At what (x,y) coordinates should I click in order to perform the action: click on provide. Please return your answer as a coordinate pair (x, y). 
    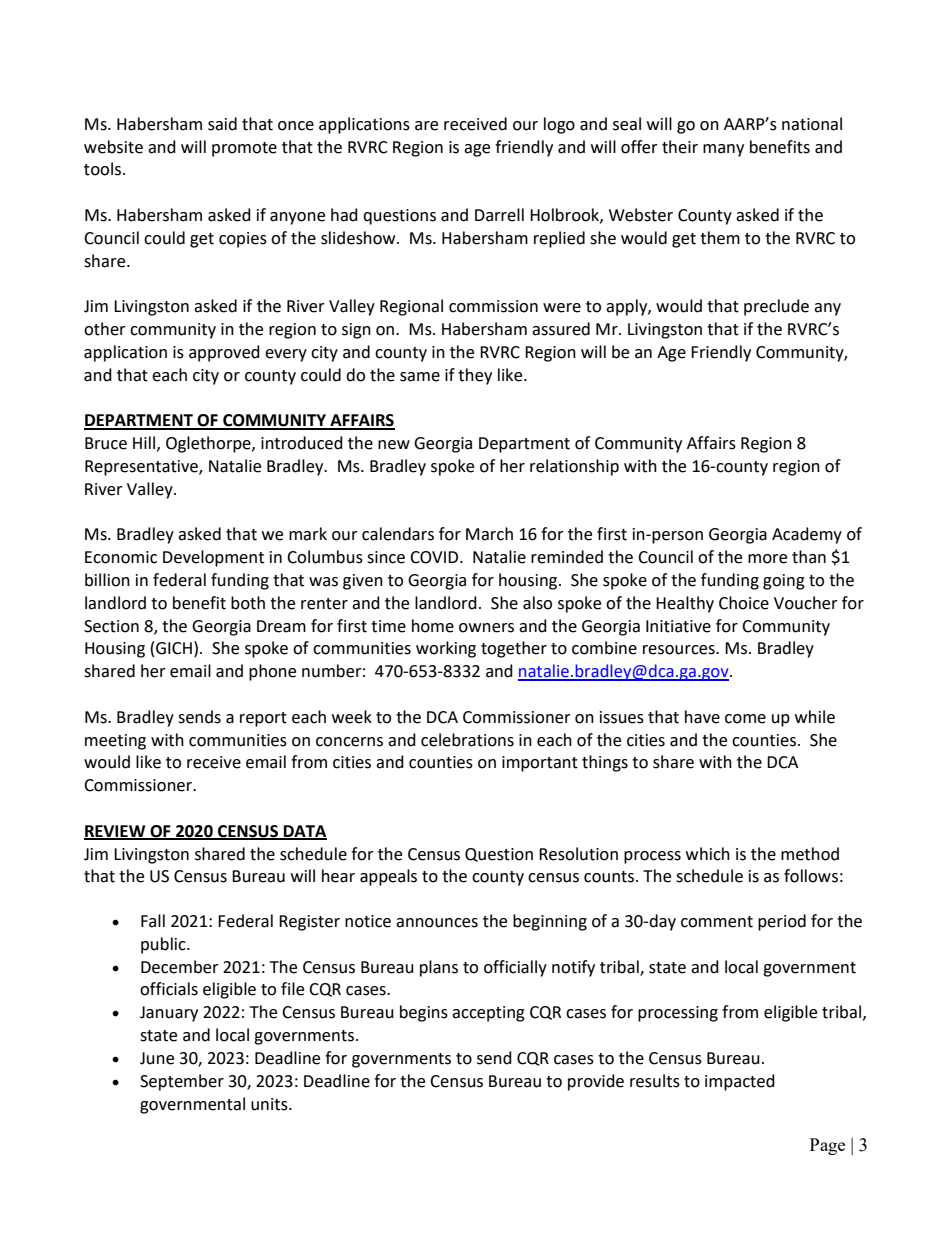
    Looking at the image, I should click on (596, 1082).
